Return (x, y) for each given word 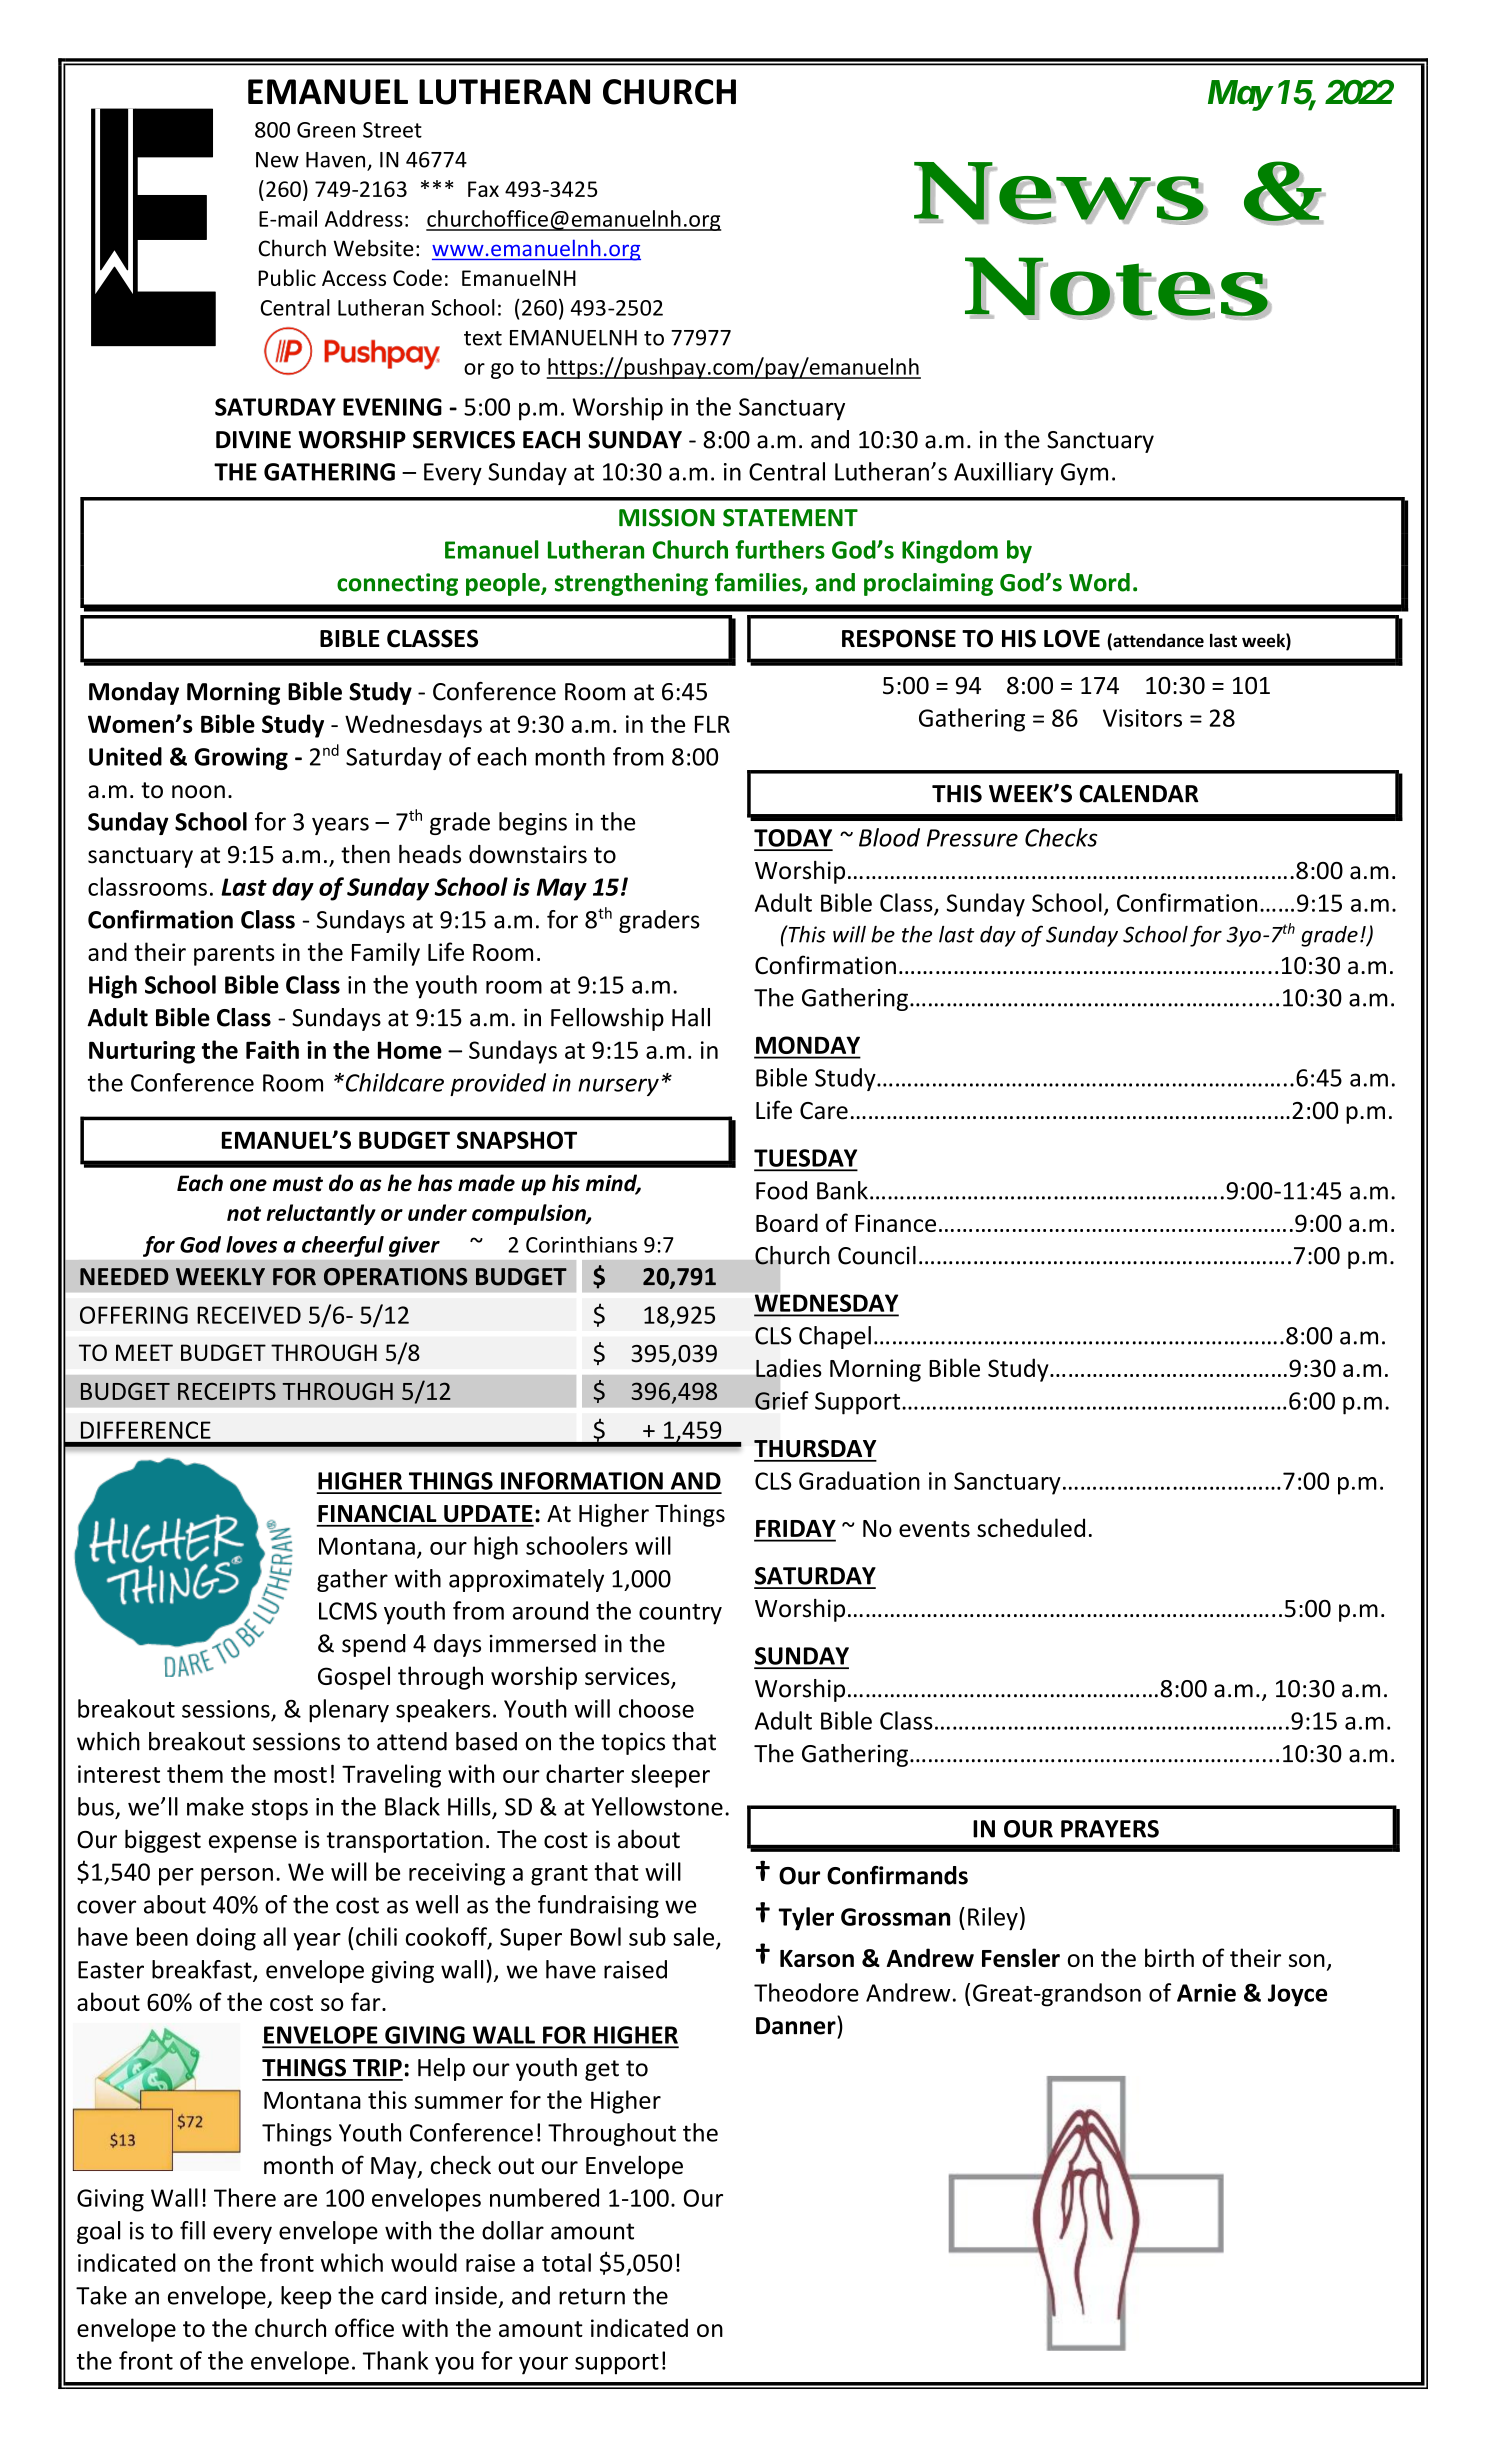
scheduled (1031, 1527)
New (277, 160)
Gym (1084, 474)
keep (306, 2297)
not (244, 1213)
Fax (483, 189)
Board (787, 1222)
